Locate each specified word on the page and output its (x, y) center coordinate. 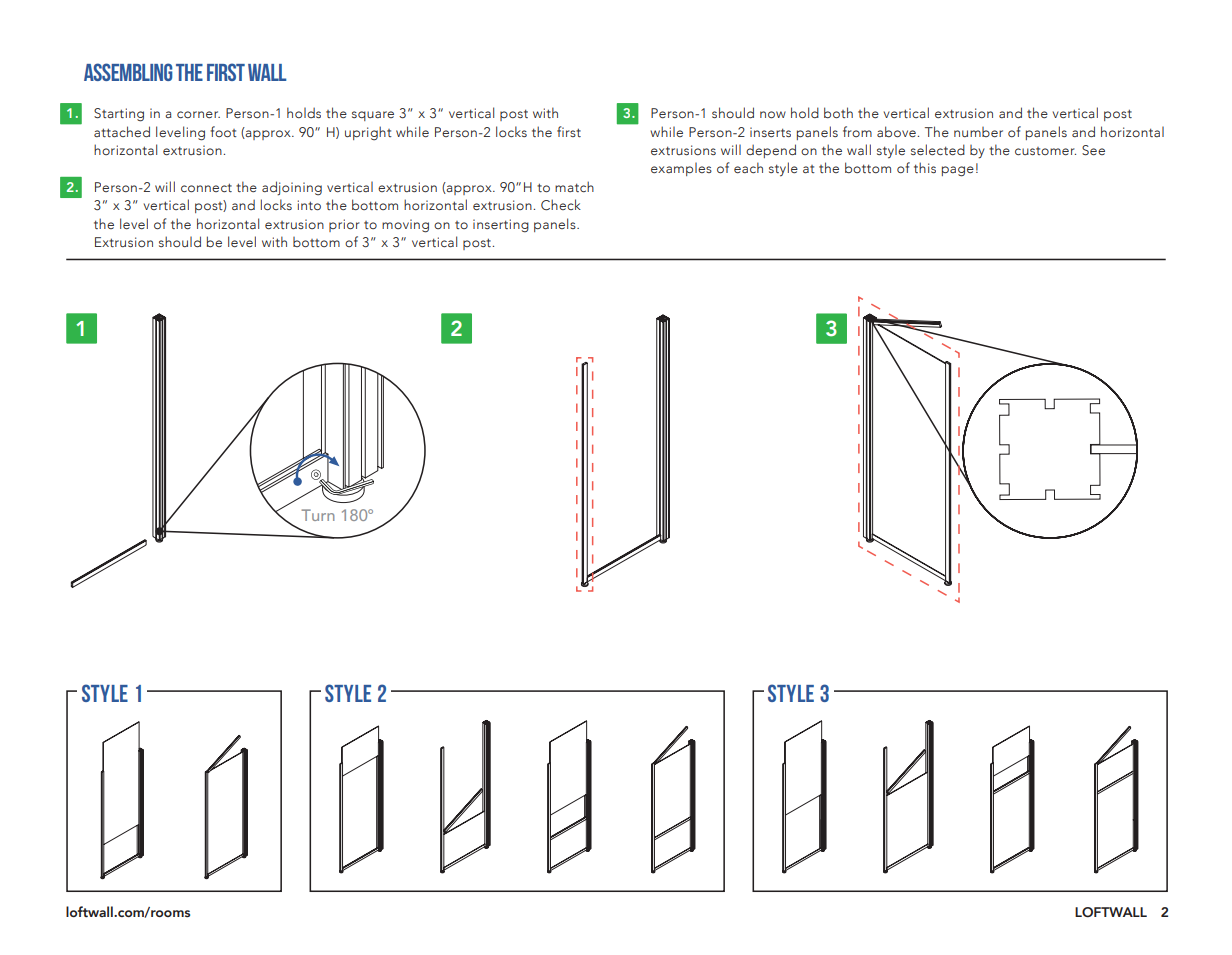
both (838, 113)
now (773, 115)
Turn (318, 515)
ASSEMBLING (128, 72)
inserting (501, 226)
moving (405, 226)
